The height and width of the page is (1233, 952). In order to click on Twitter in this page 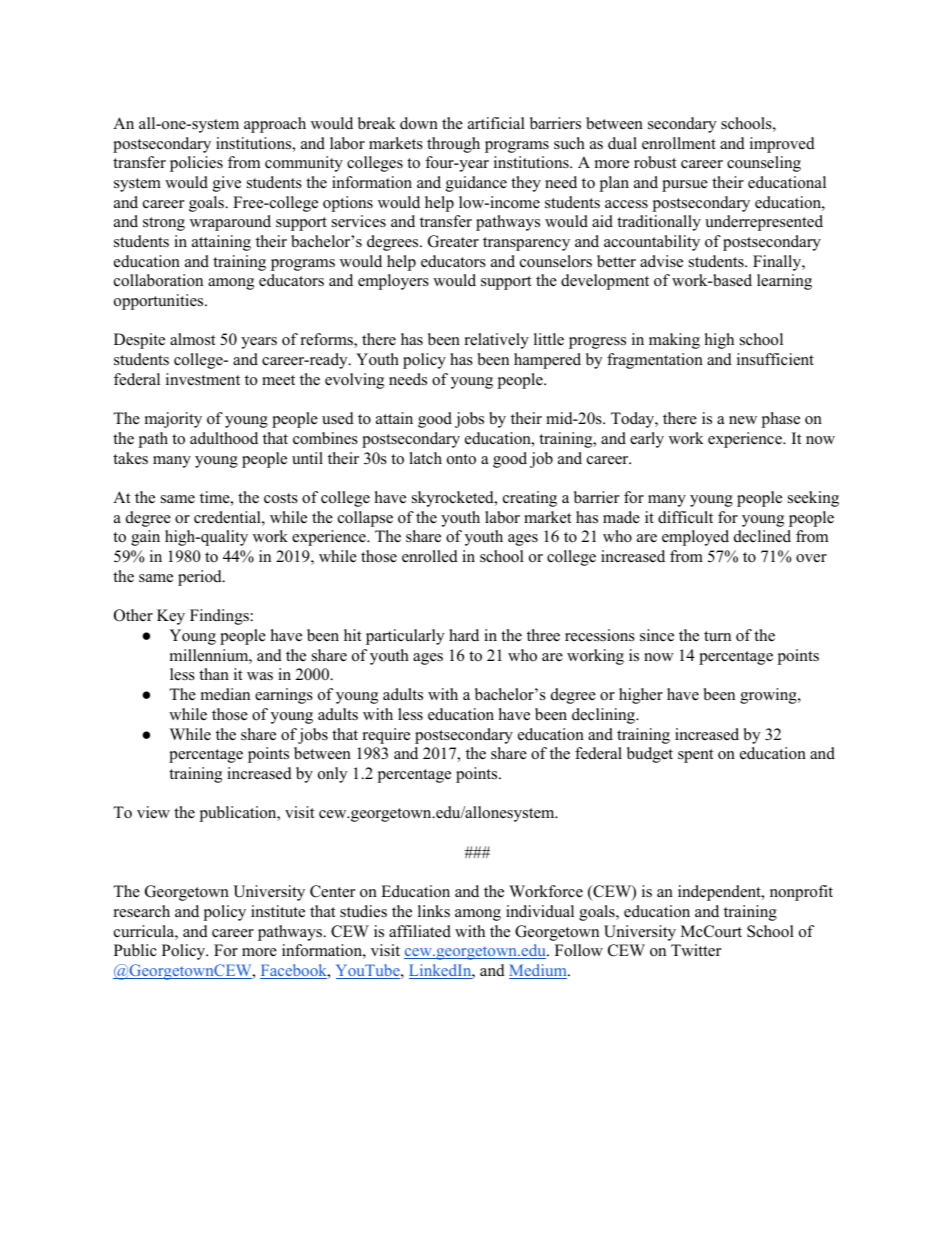, I will do `click(696, 950)`.
